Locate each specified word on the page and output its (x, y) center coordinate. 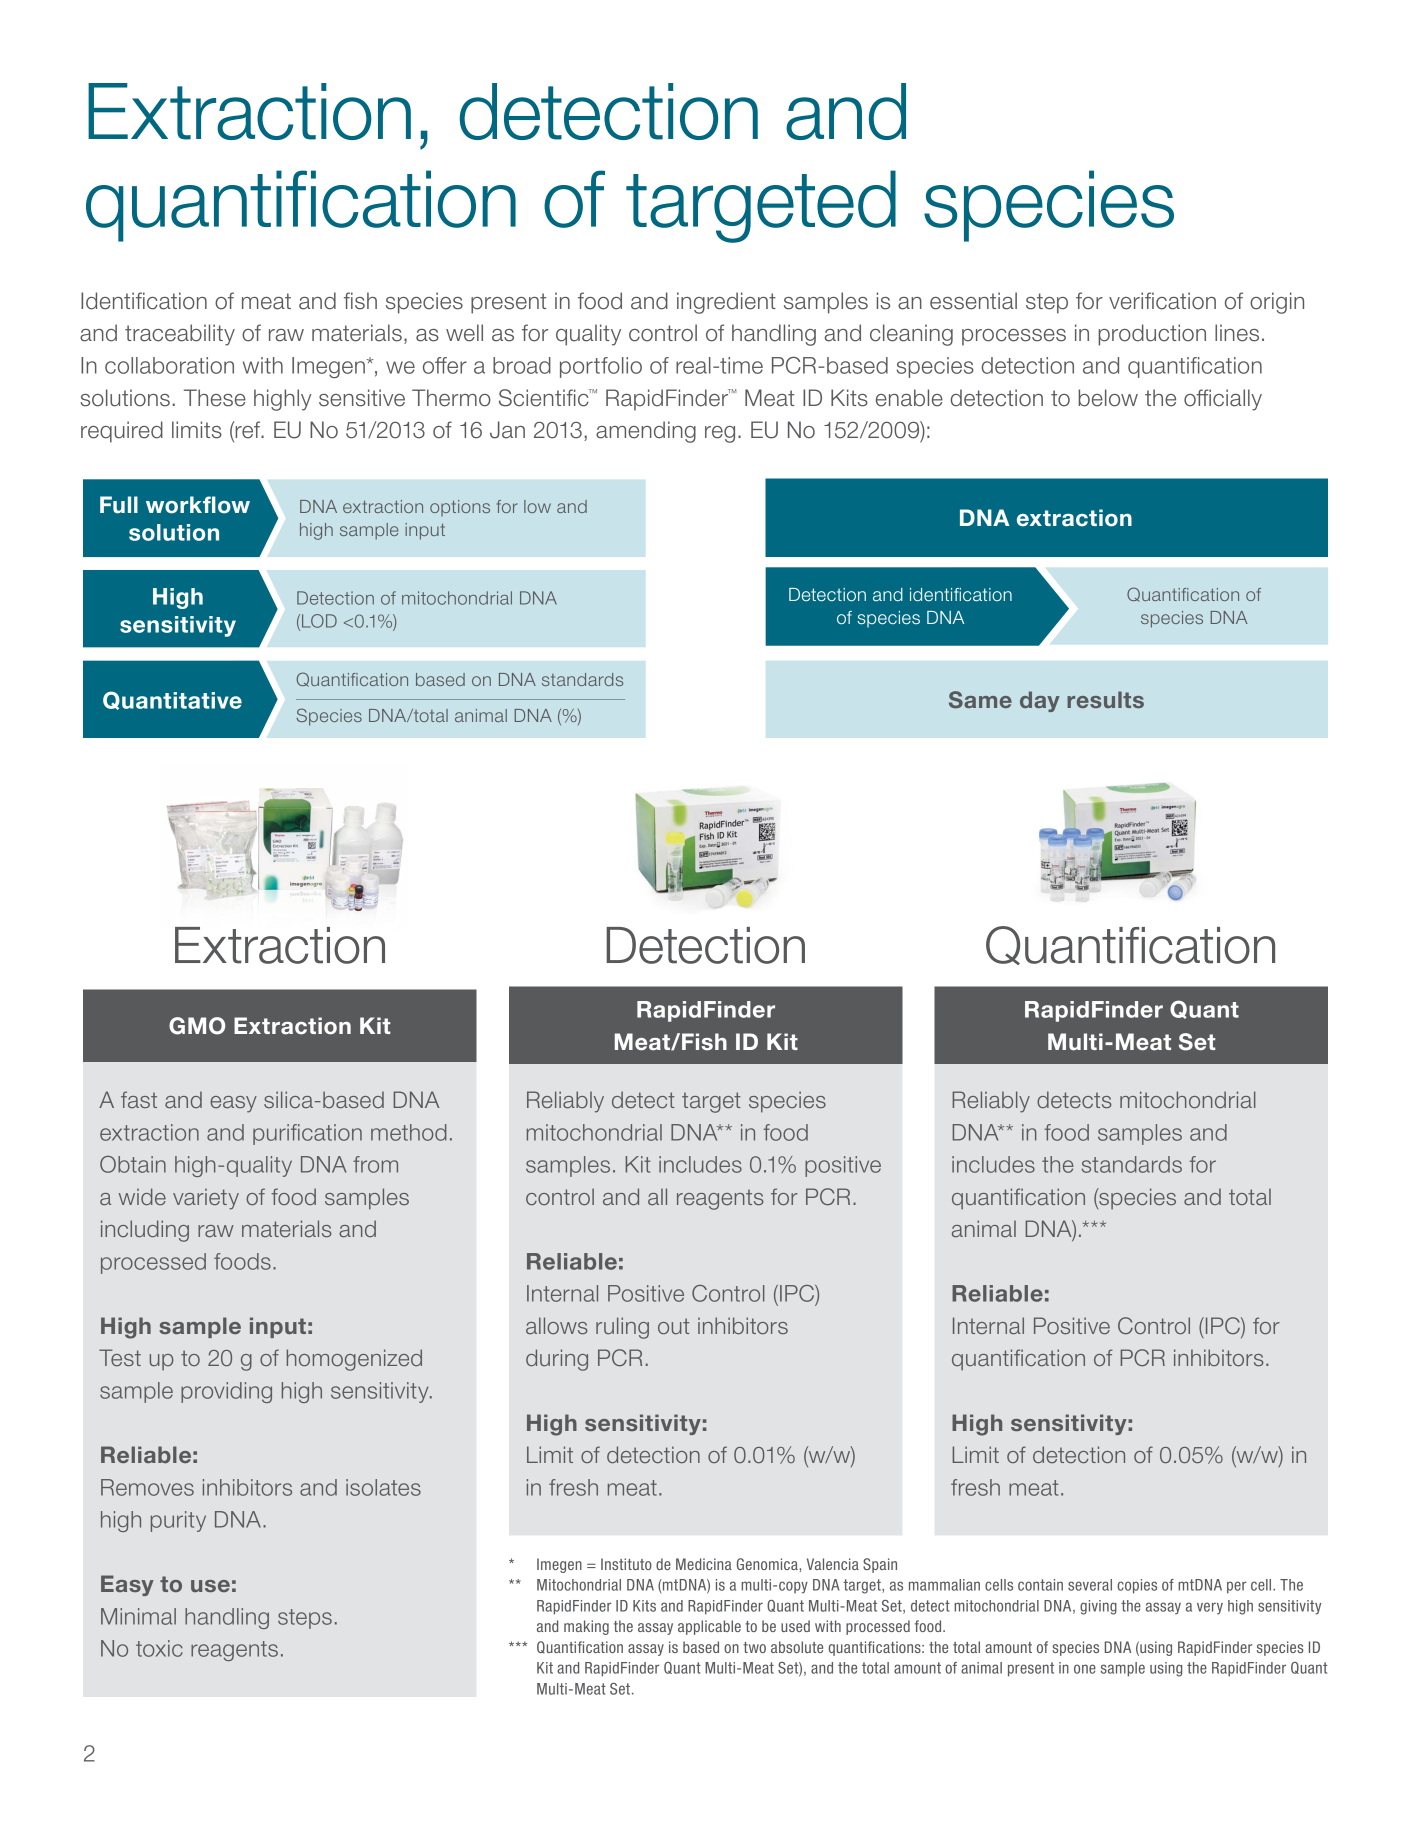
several (1090, 1585)
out (673, 1326)
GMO (197, 1026)
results (1105, 699)
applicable (709, 1627)
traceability (180, 335)
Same (980, 700)
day (1040, 701)
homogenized (354, 1360)
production (1152, 335)
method (409, 1132)
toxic (159, 1648)
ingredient (726, 303)
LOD (319, 621)
